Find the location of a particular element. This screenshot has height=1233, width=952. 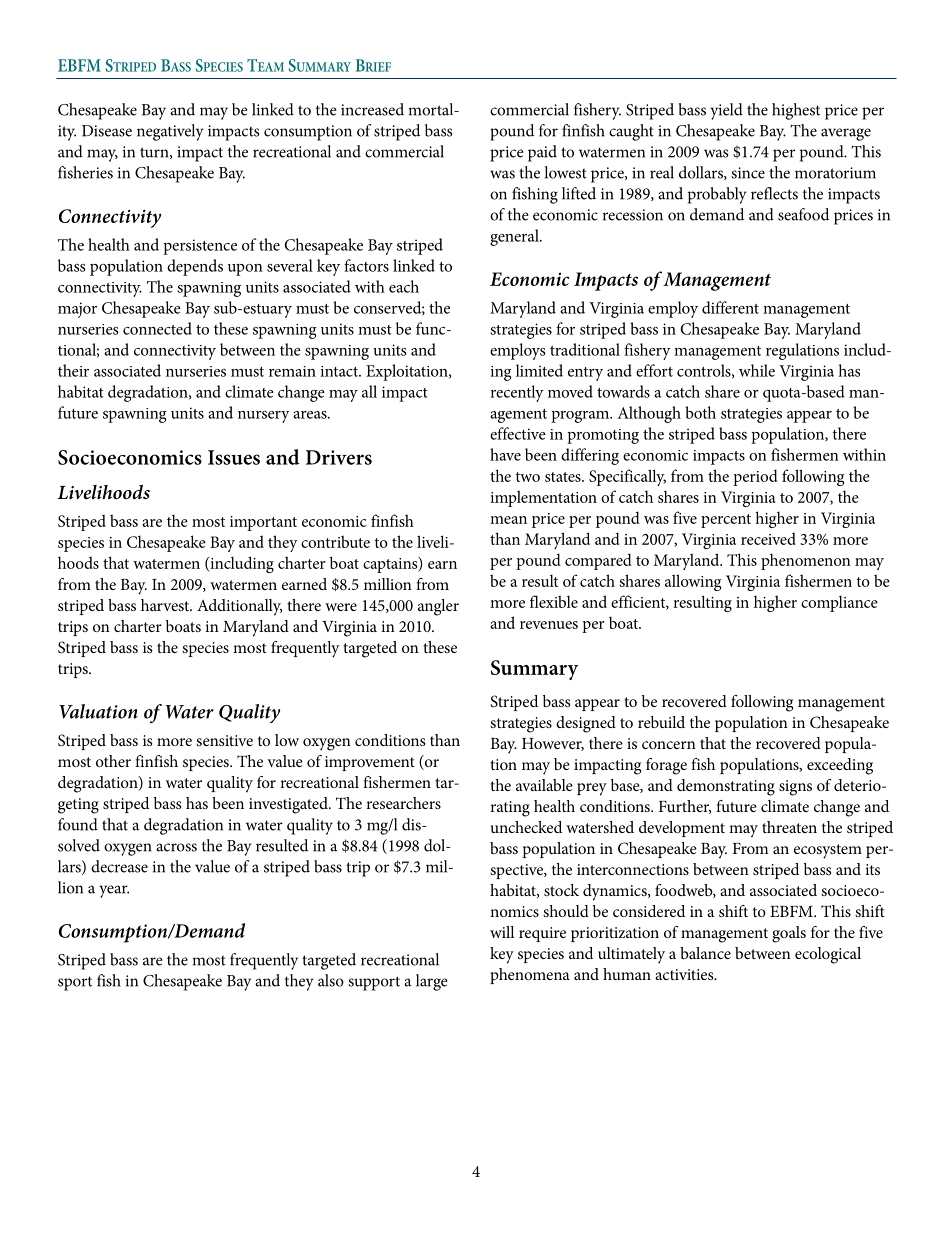

yield is located at coordinates (726, 111).
